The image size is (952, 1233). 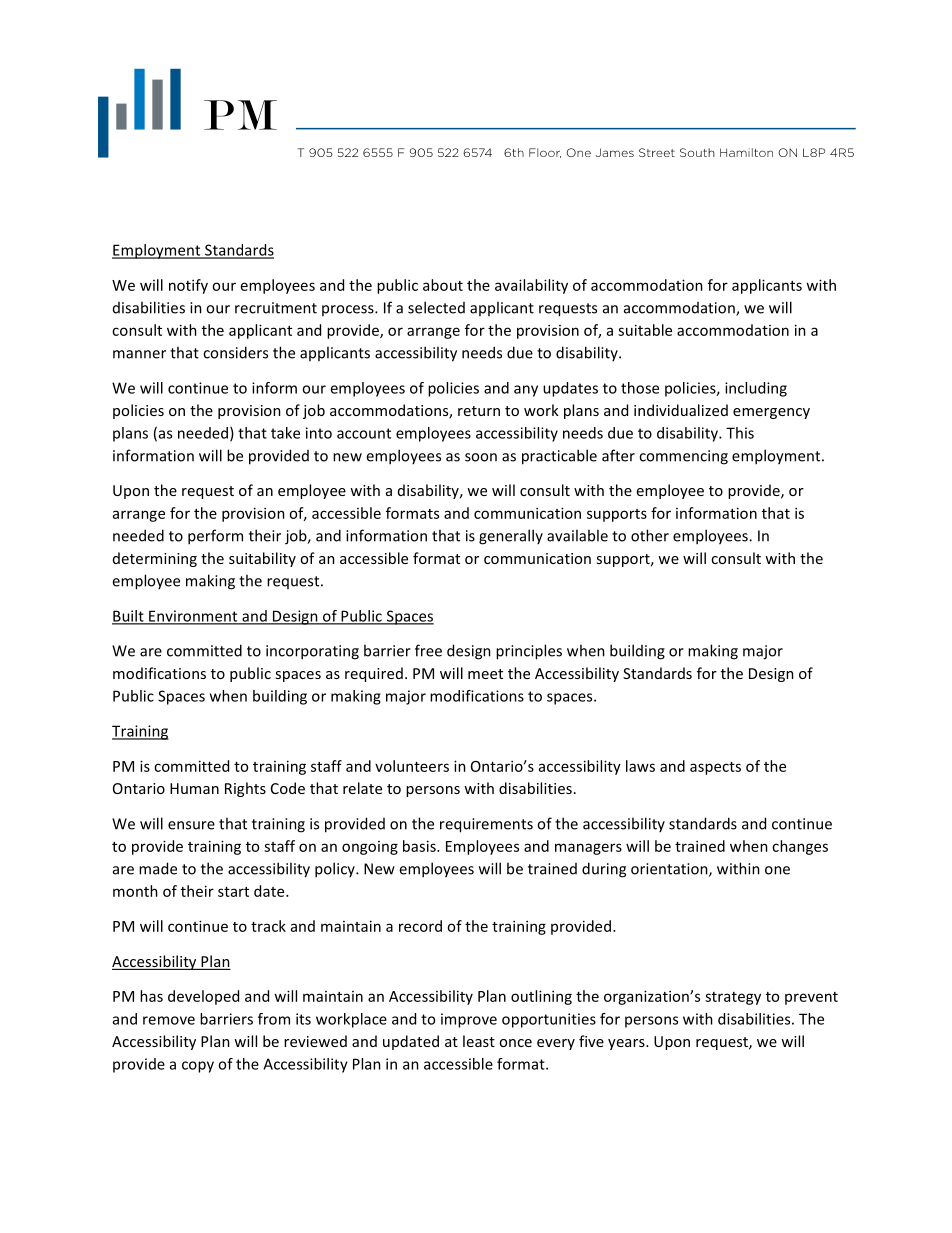 I want to click on Human, so click(x=194, y=788).
